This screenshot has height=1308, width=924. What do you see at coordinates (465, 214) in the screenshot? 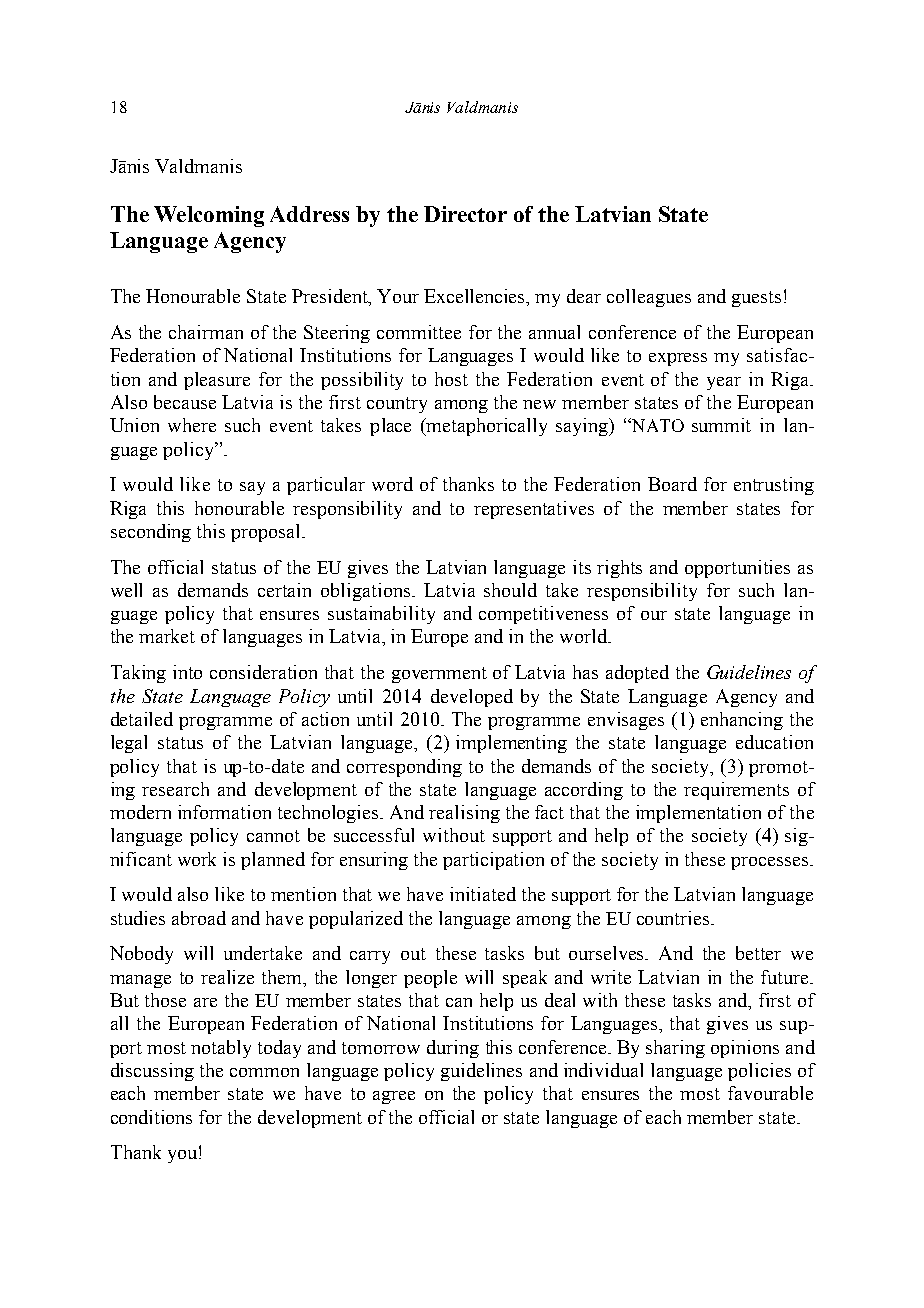
I see `Director` at bounding box center [465, 214].
